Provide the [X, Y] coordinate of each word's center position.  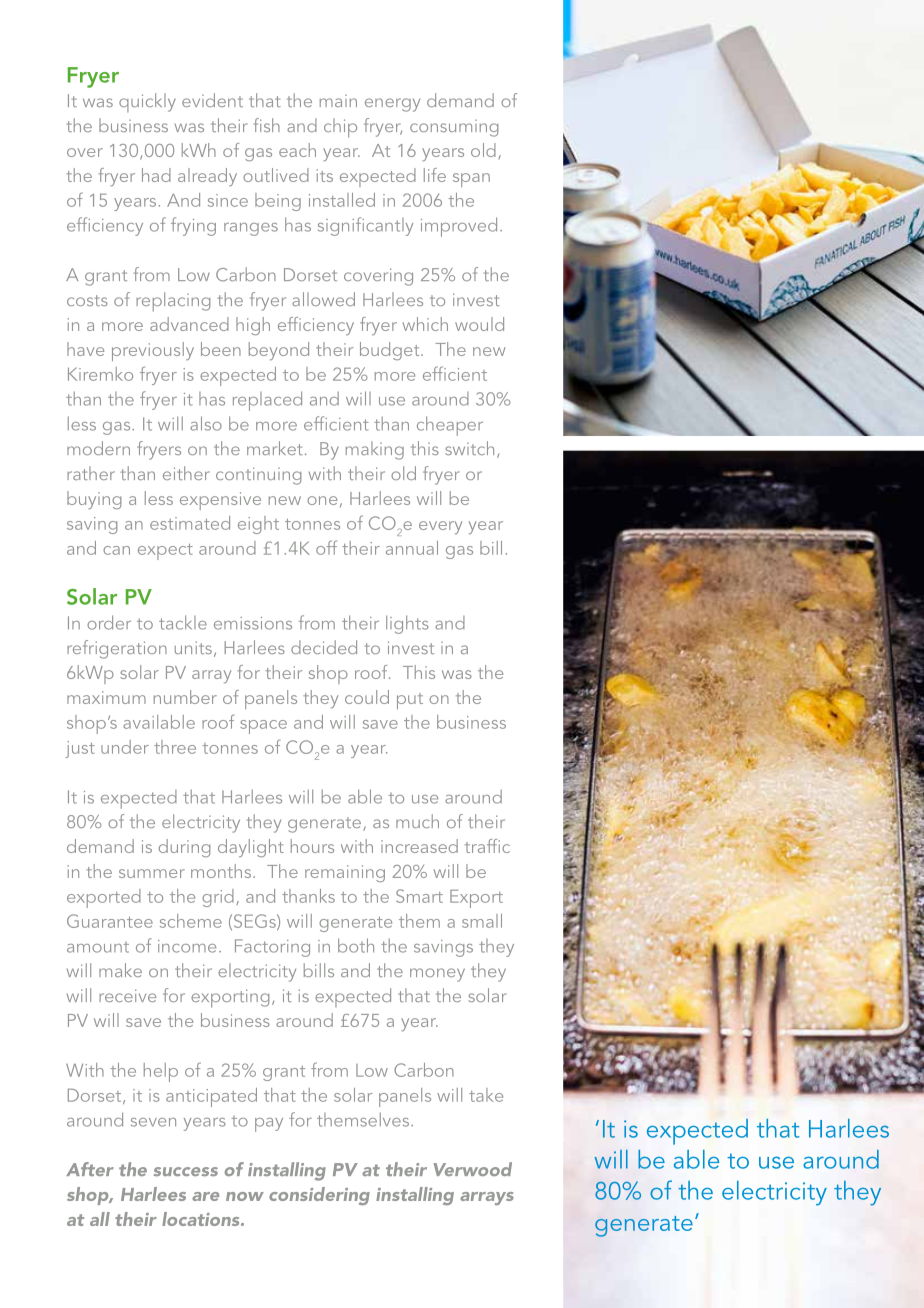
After [90, 1169]
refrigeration [117, 649]
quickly [147, 102]
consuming [454, 128]
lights [407, 624]
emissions [253, 623]
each [297, 150]
